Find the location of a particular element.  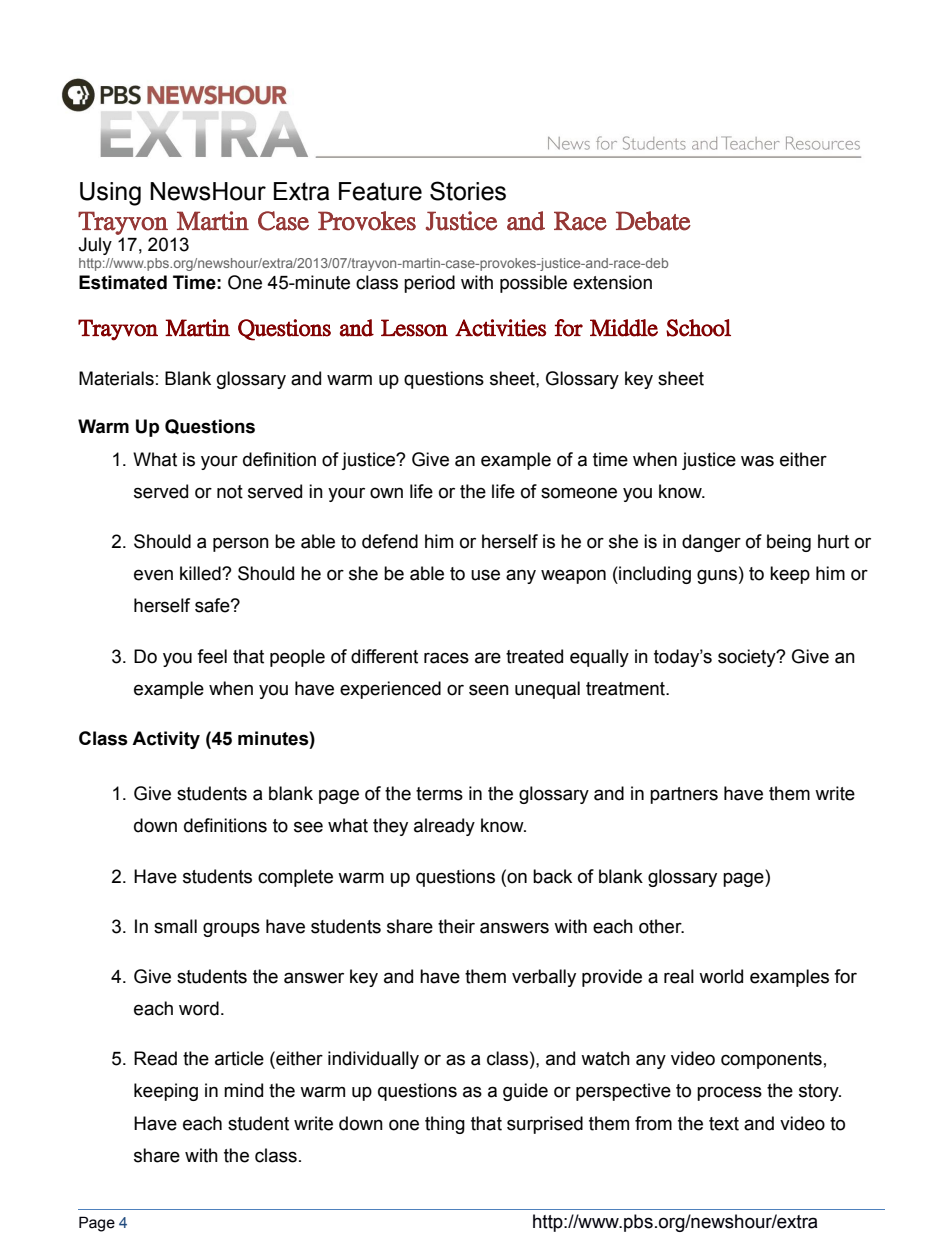

seen is located at coordinates (489, 690).
